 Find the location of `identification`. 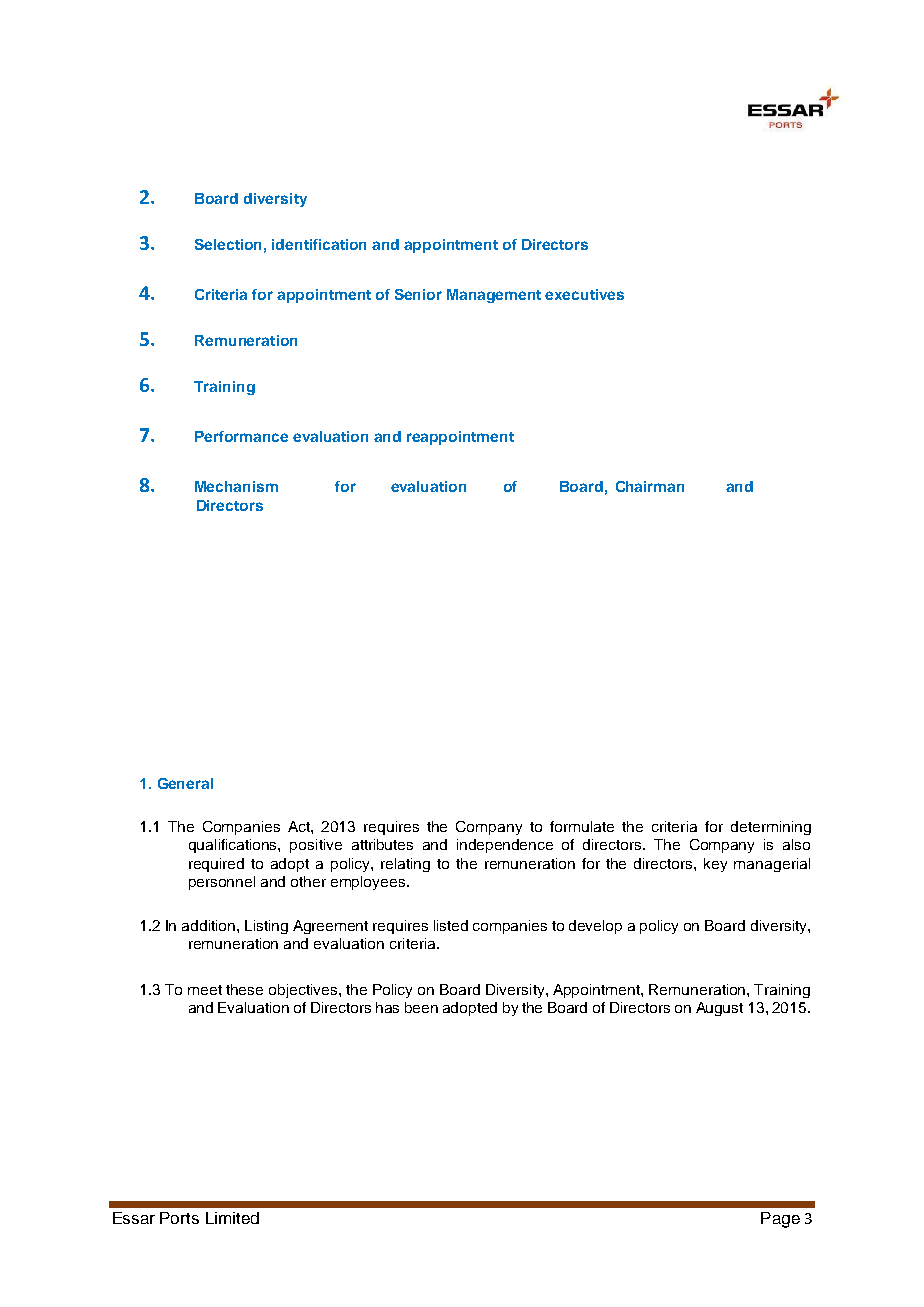

identification is located at coordinates (319, 244).
